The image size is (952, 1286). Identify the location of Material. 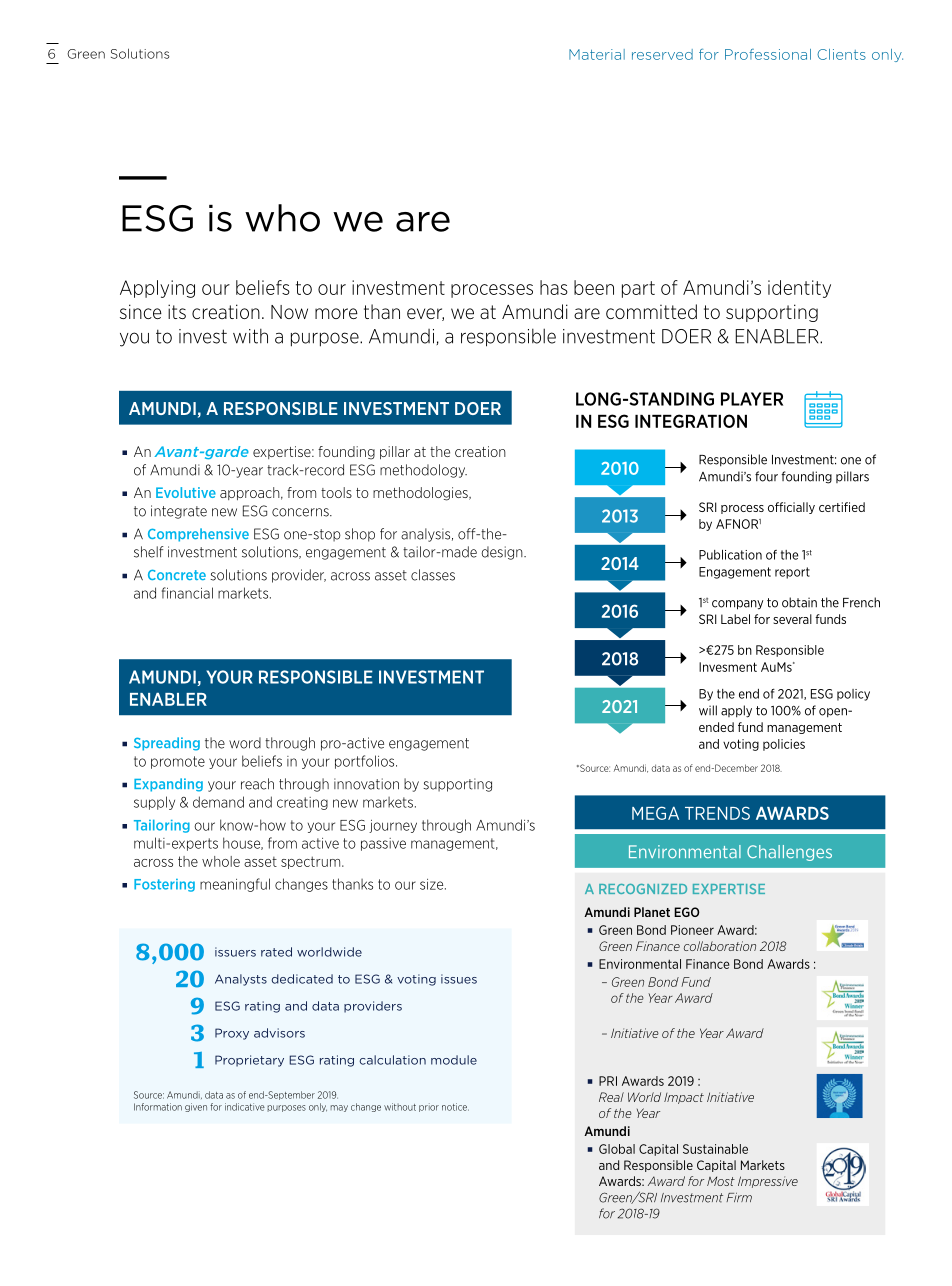
(597, 54).
